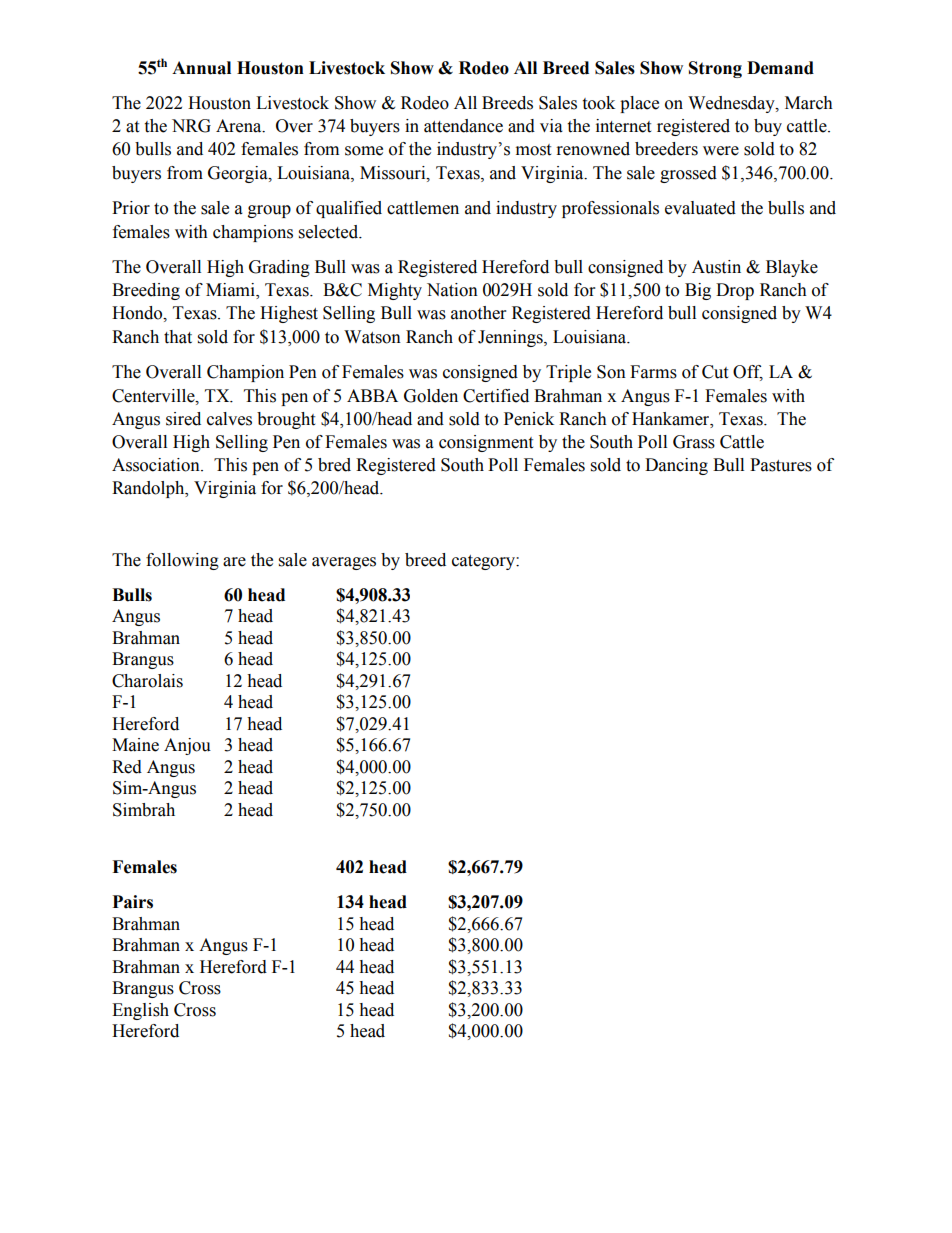 The height and width of the screenshot is (1233, 952). Describe the element at coordinates (735, 291) in the screenshot. I see `Drop` at that location.
